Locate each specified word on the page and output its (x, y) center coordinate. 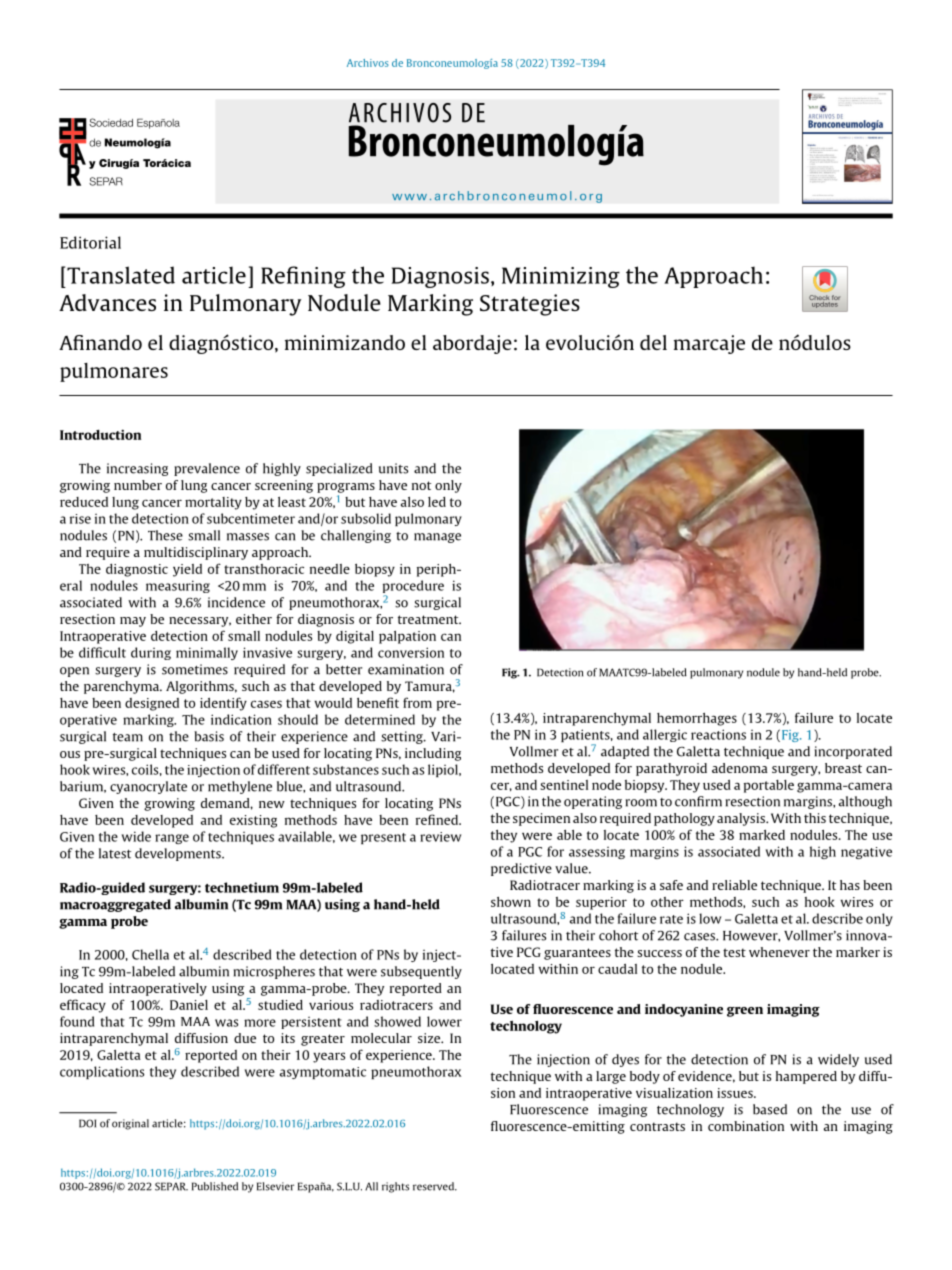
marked (762, 835)
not (421, 485)
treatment (429, 619)
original (130, 1124)
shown (511, 902)
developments (179, 854)
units (393, 468)
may (133, 622)
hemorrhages (697, 719)
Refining (303, 277)
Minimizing (561, 277)
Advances (107, 302)
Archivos (368, 63)
